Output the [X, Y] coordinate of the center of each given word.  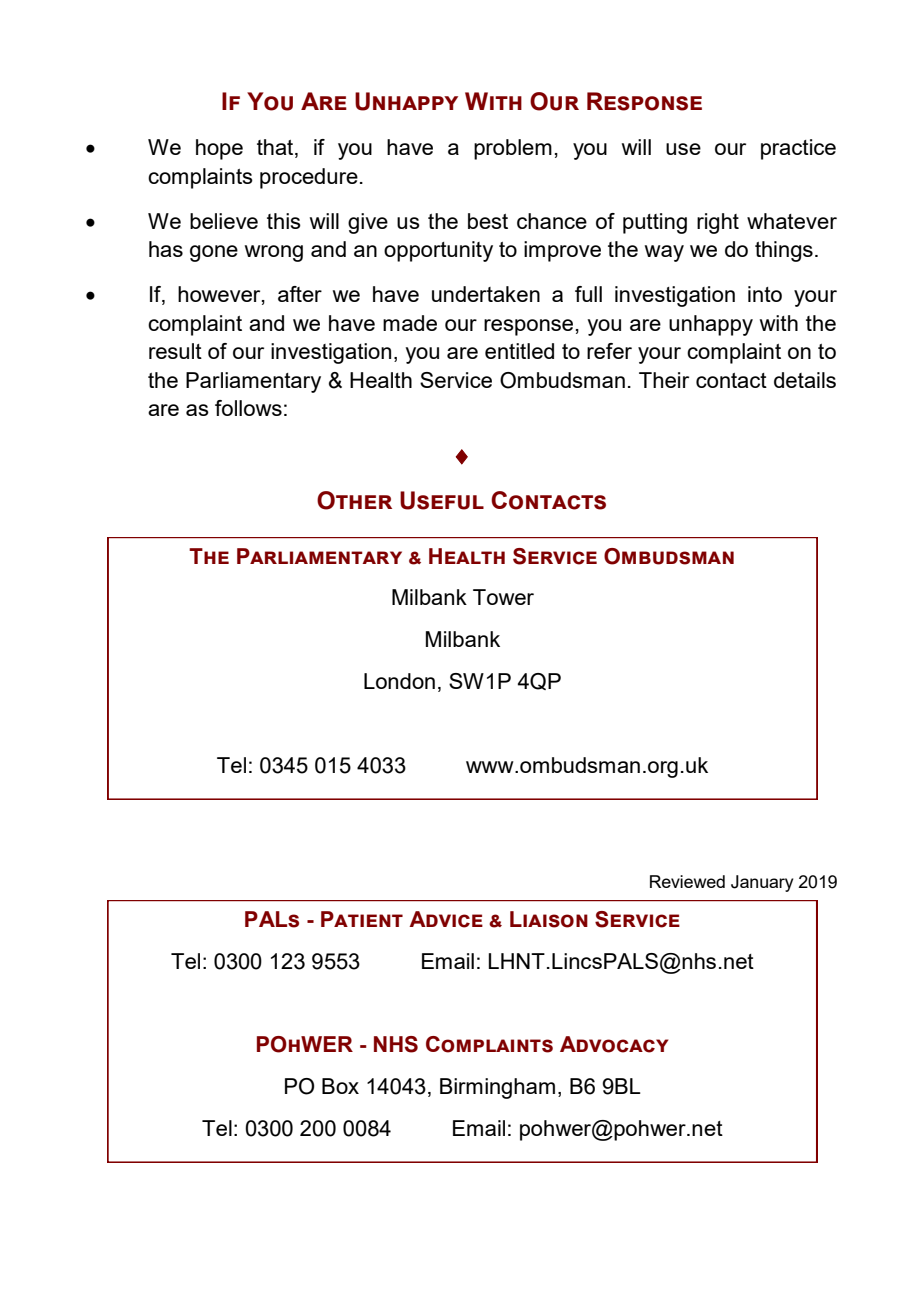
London [399, 681]
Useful [442, 500]
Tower [503, 597]
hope [219, 149]
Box [340, 1086]
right [718, 223]
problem [513, 149]
